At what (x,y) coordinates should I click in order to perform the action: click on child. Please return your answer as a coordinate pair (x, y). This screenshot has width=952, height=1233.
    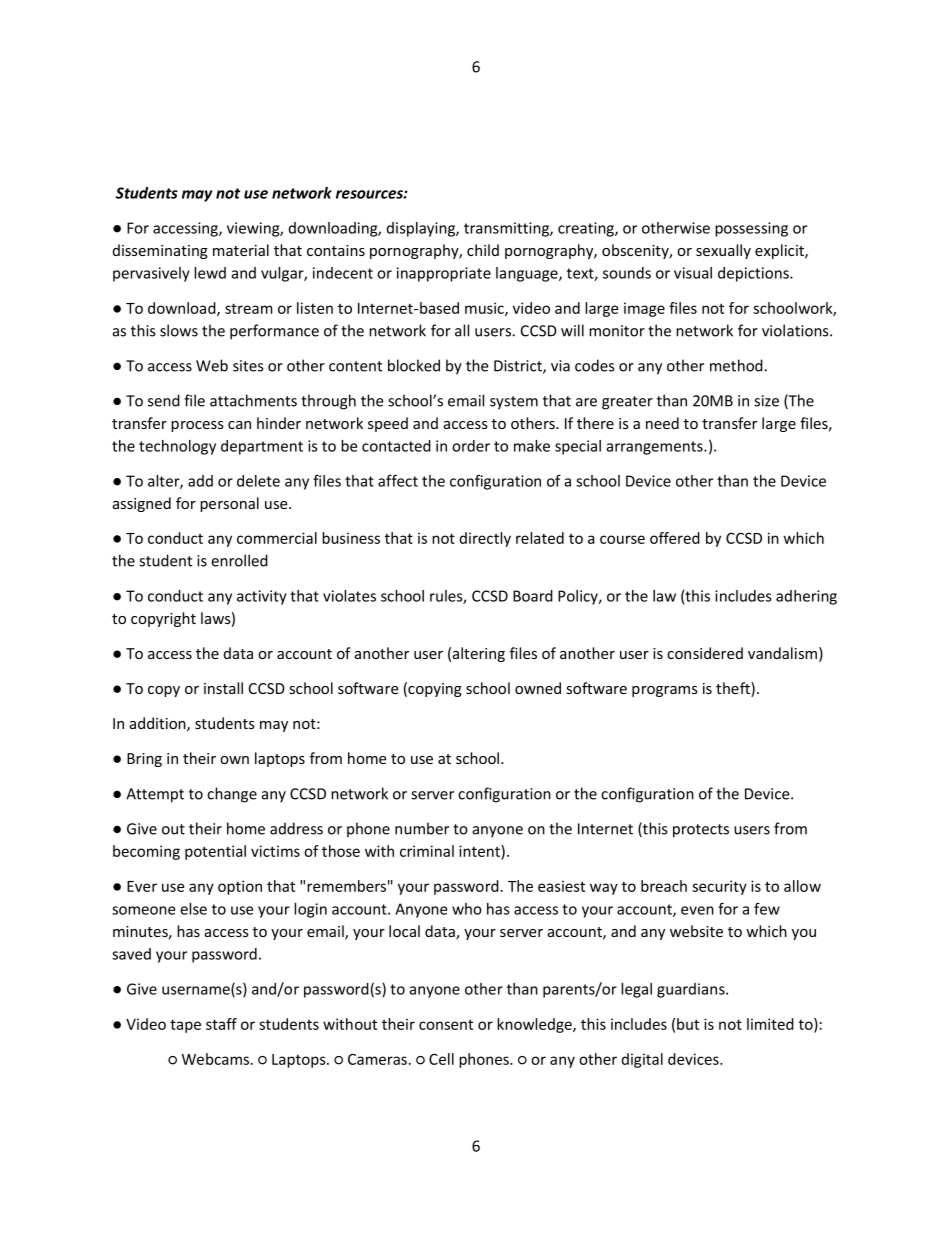
    Looking at the image, I should click on (483, 250).
